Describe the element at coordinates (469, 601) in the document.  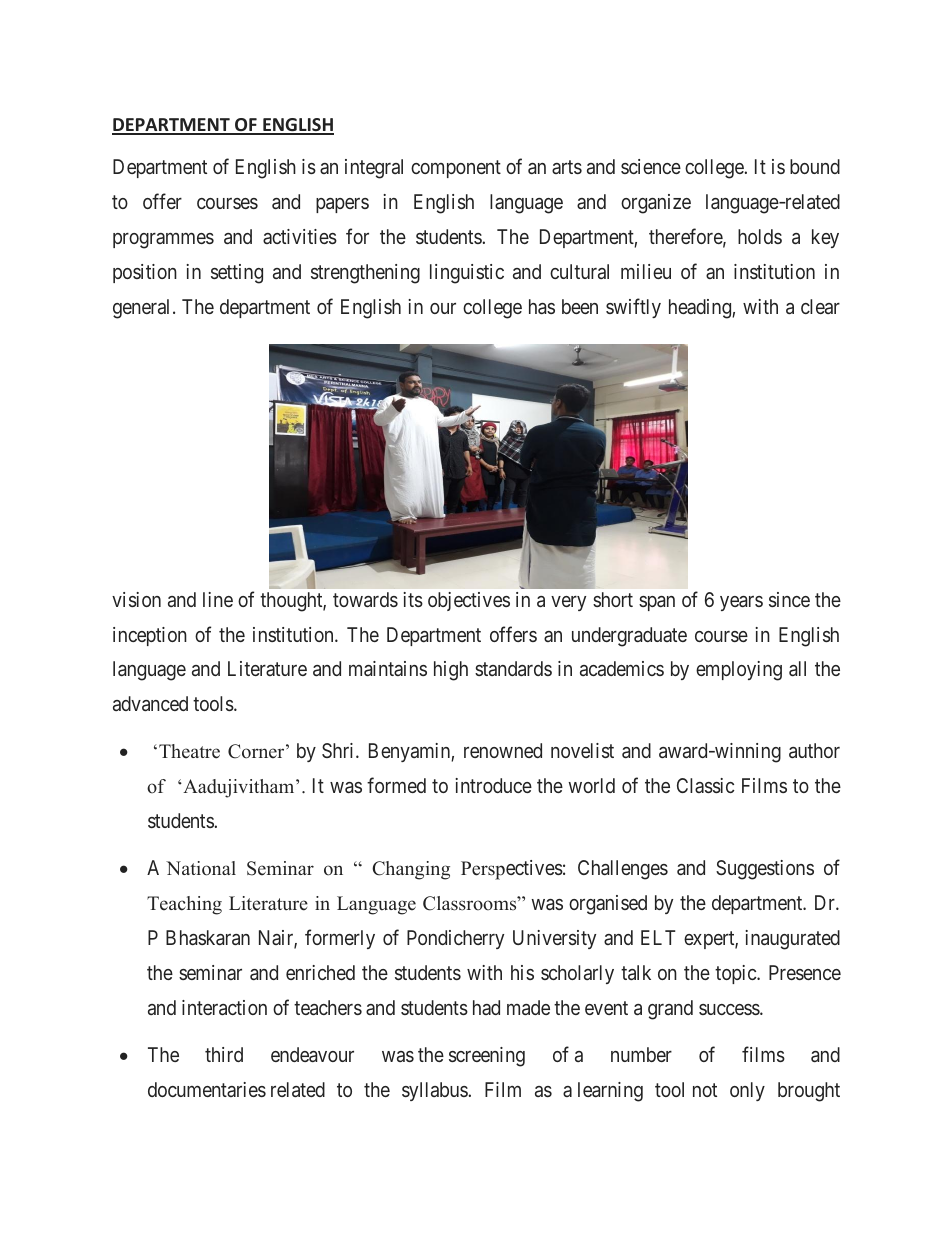
I see `objectives` at that location.
